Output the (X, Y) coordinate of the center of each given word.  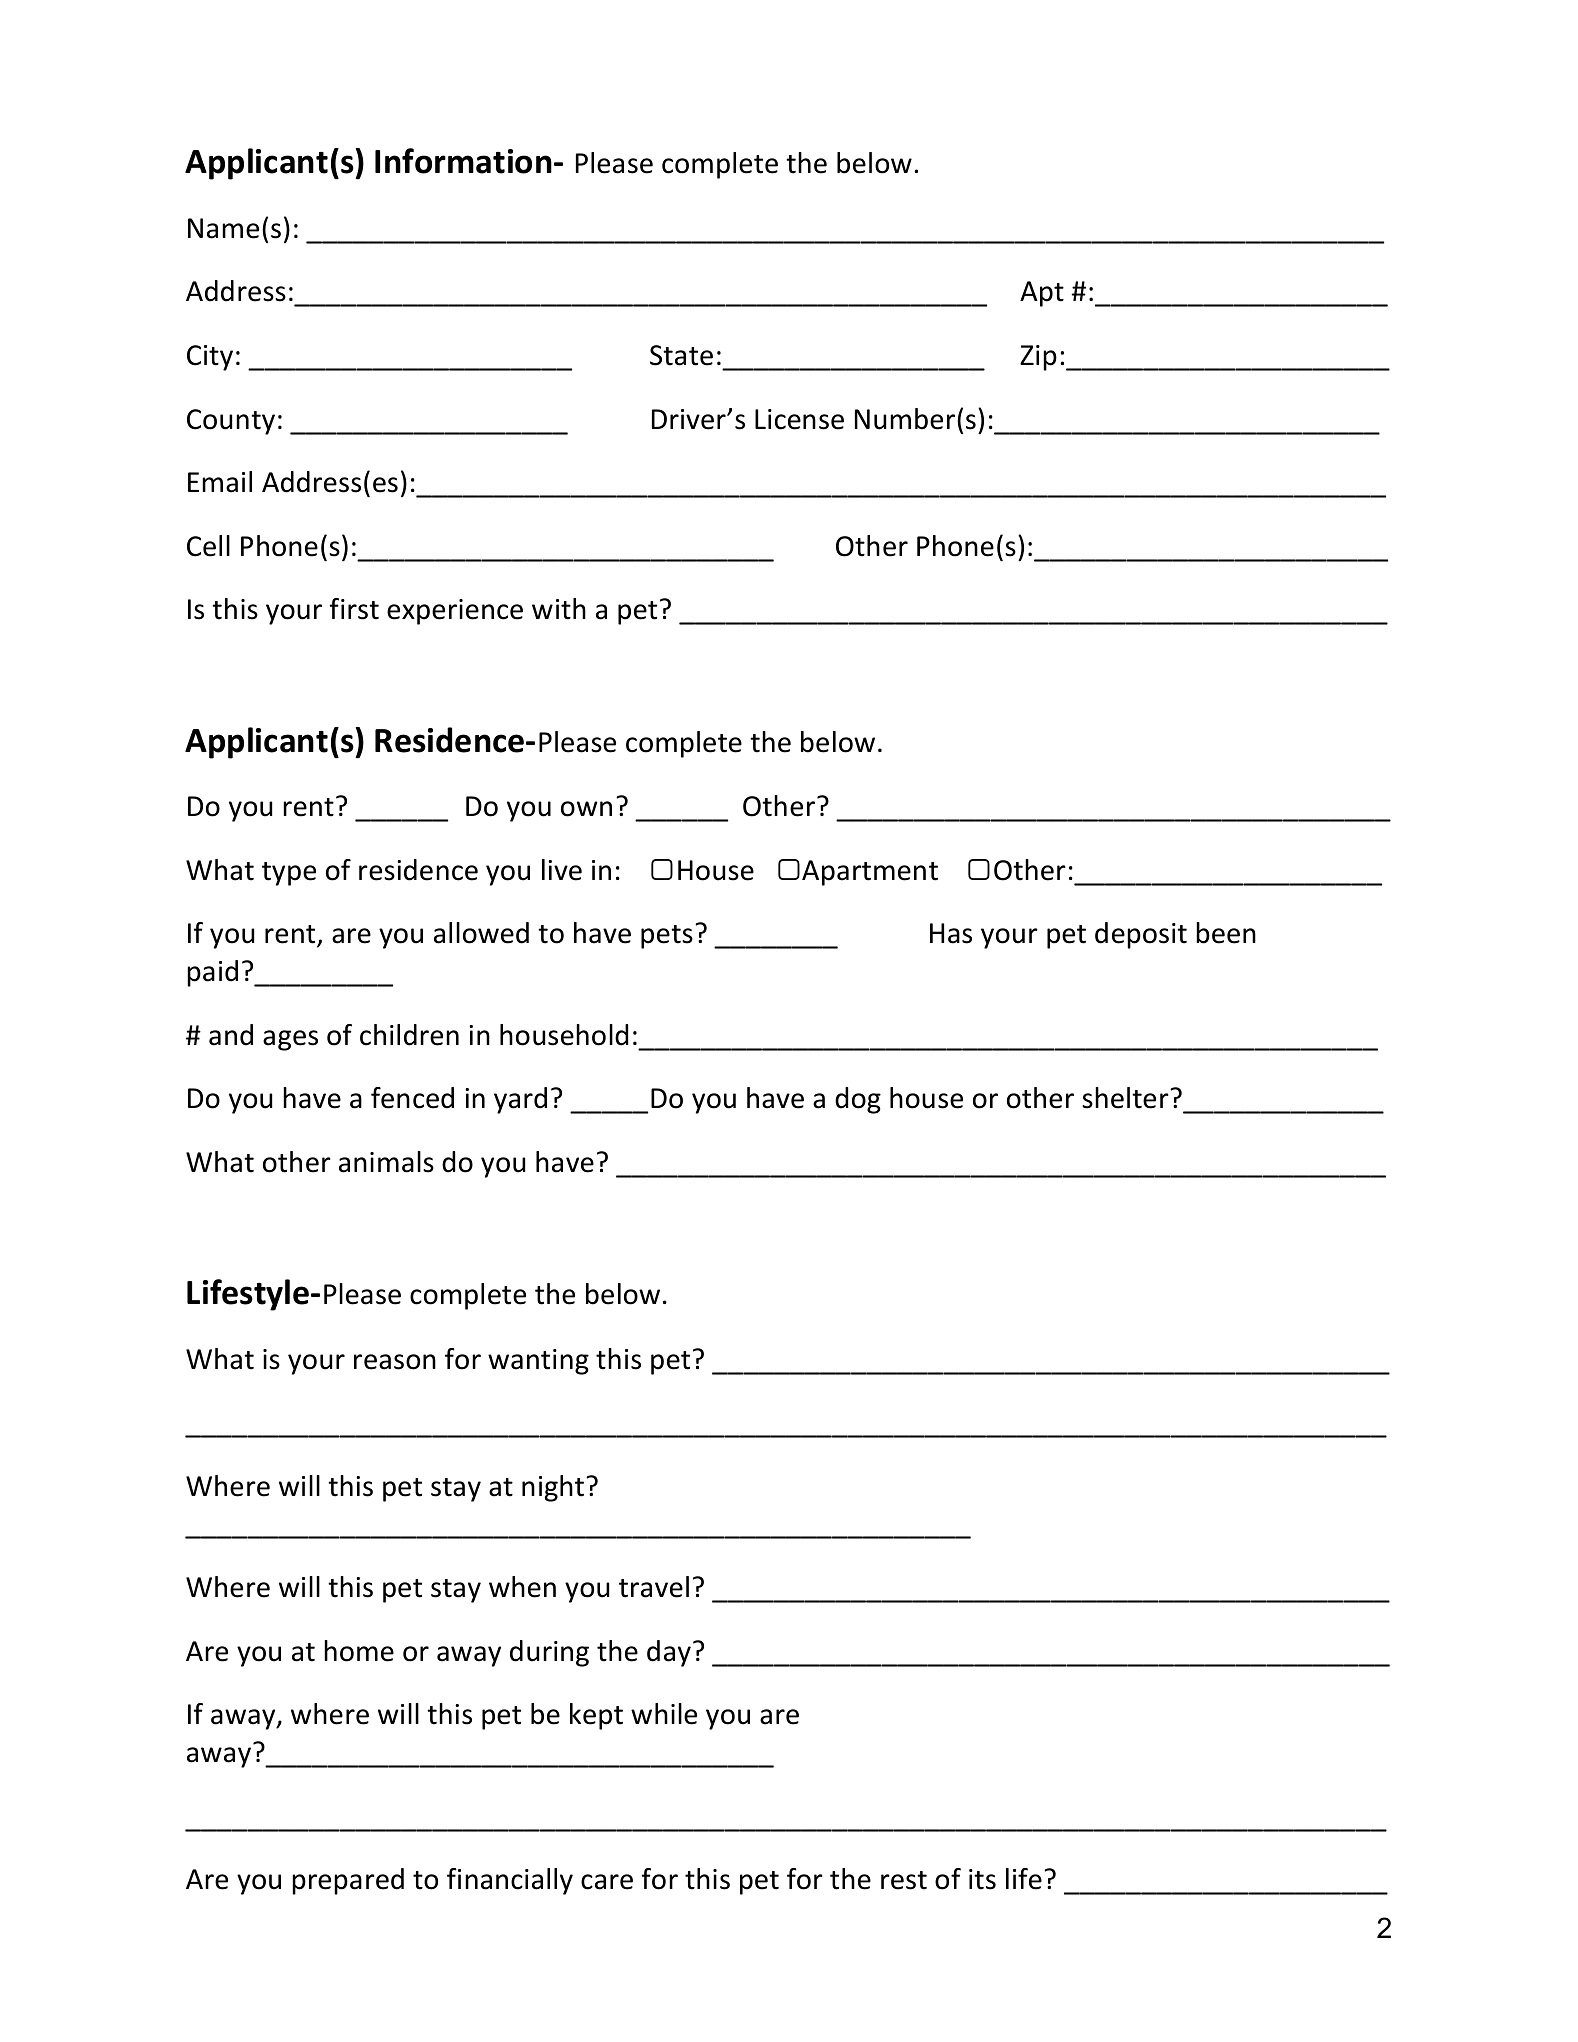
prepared (348, 1881)
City (210, 358)
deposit (1141, 935)
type (289, 874)
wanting (538, 1362)
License (799, 419)
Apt (1042, 294)
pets (667, 937)
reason (395, 1362)
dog (858, 1100)
